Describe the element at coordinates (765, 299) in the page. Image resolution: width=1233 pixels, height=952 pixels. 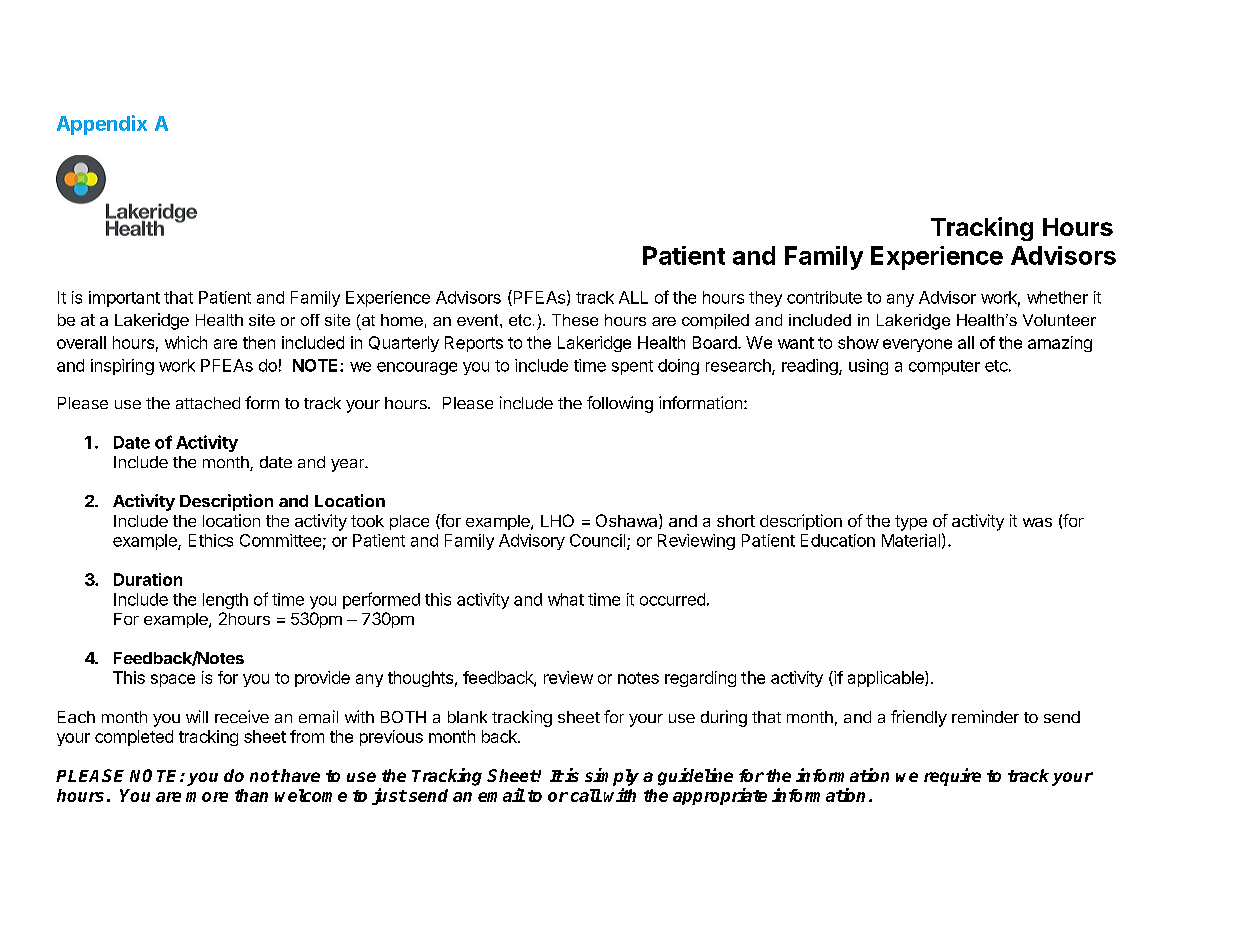
I see `they` at that location.
